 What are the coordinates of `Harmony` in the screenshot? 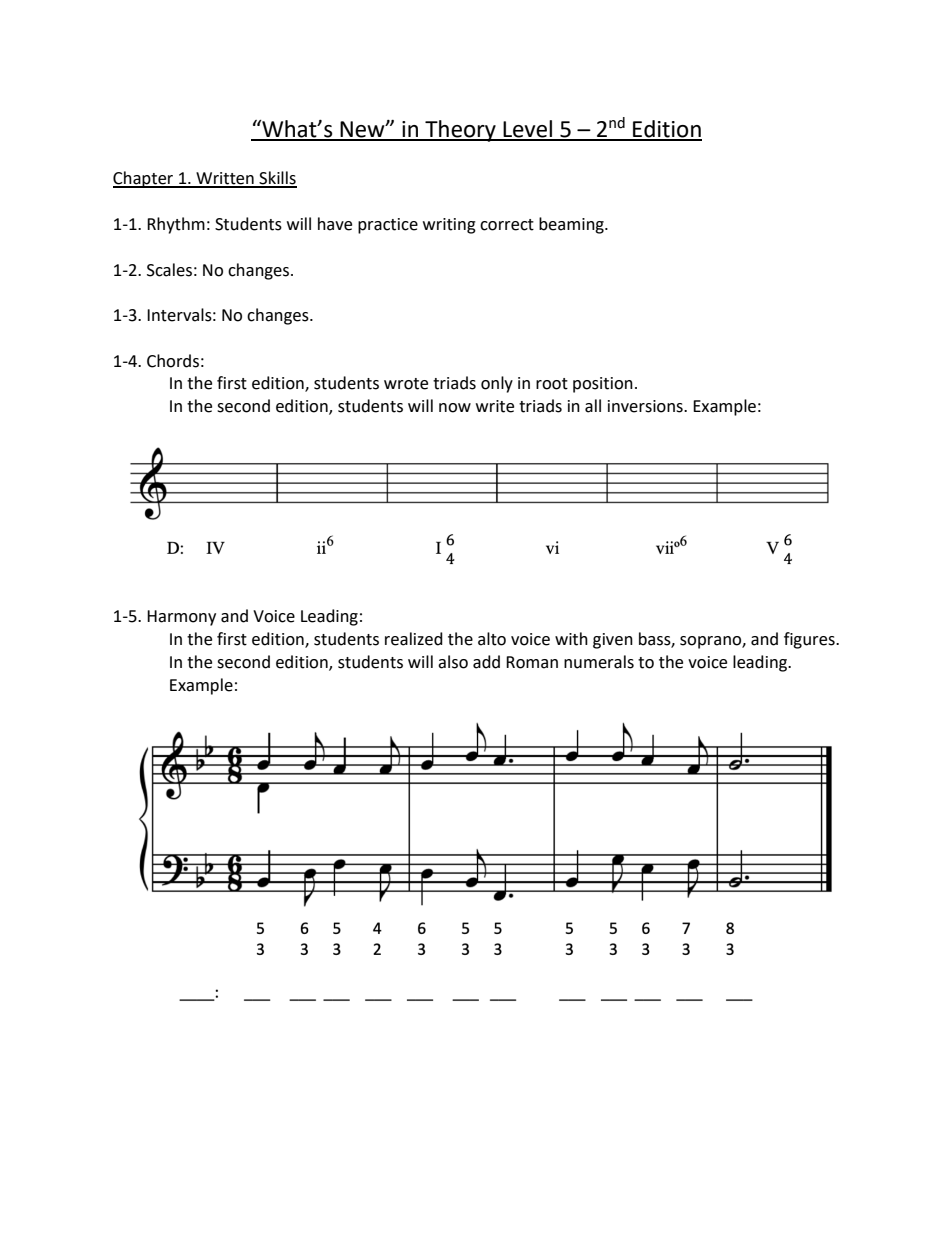 It's located at (181, 618).
